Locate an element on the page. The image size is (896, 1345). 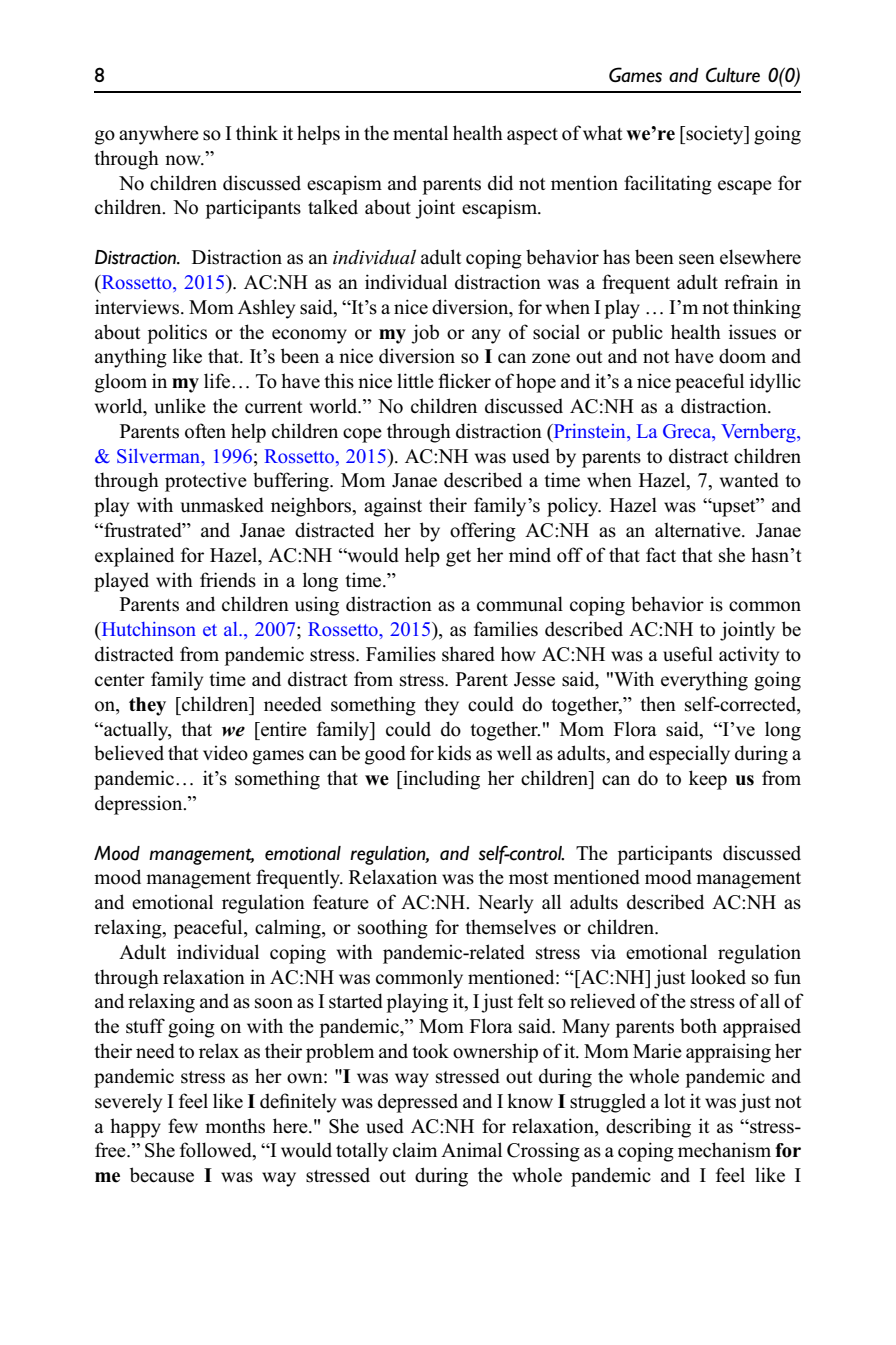
mental is located at coordinates (420, 133).
